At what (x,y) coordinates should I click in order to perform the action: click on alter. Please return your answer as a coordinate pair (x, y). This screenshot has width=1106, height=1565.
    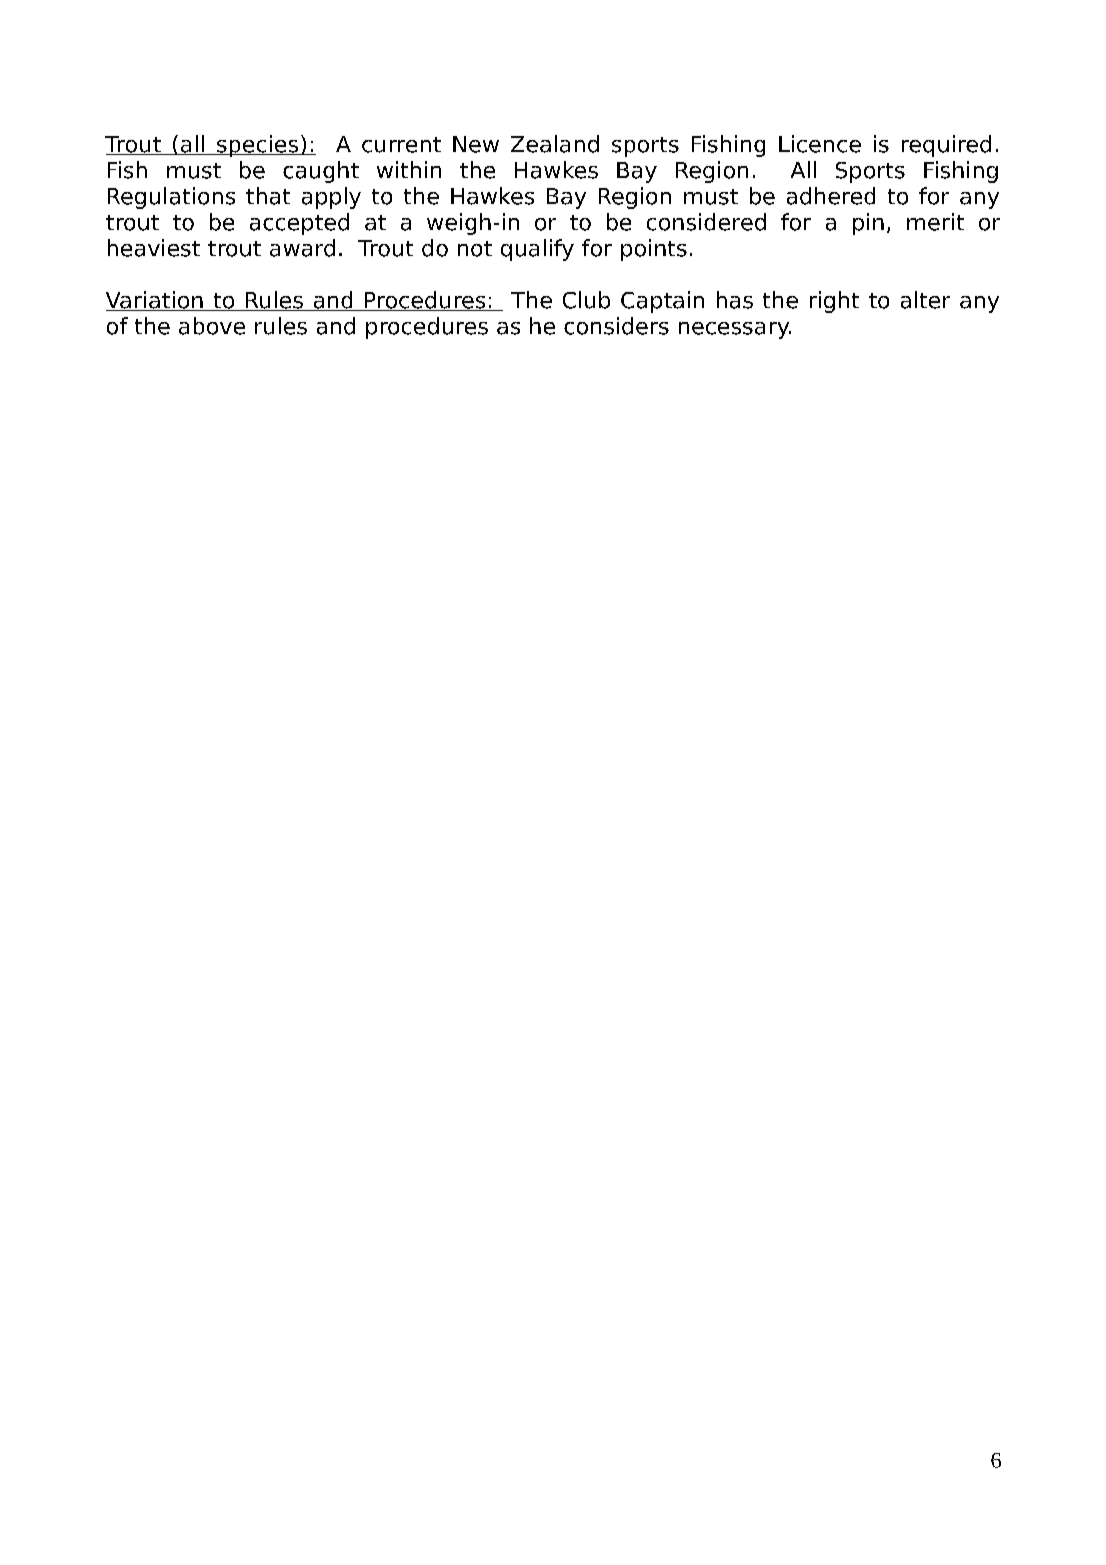
    Looking at the image, I should click on (925, 300).
